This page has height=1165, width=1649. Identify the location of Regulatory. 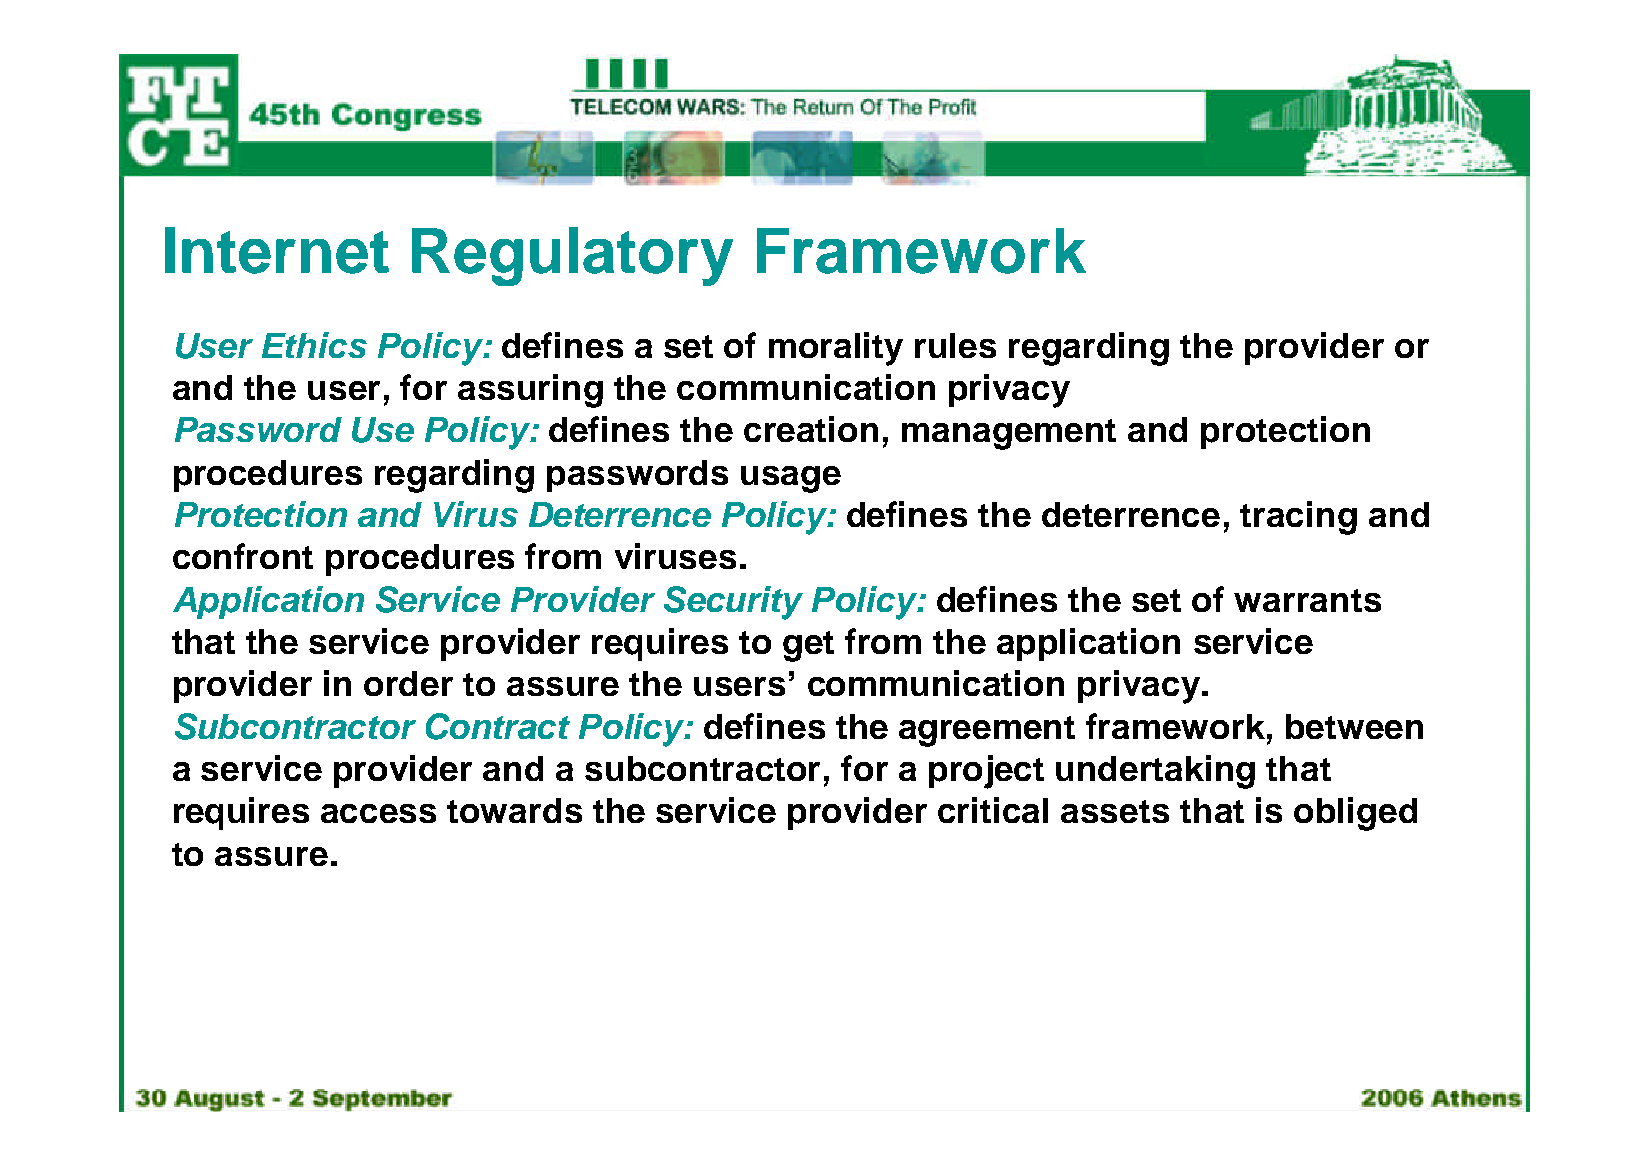
(572, 256).
